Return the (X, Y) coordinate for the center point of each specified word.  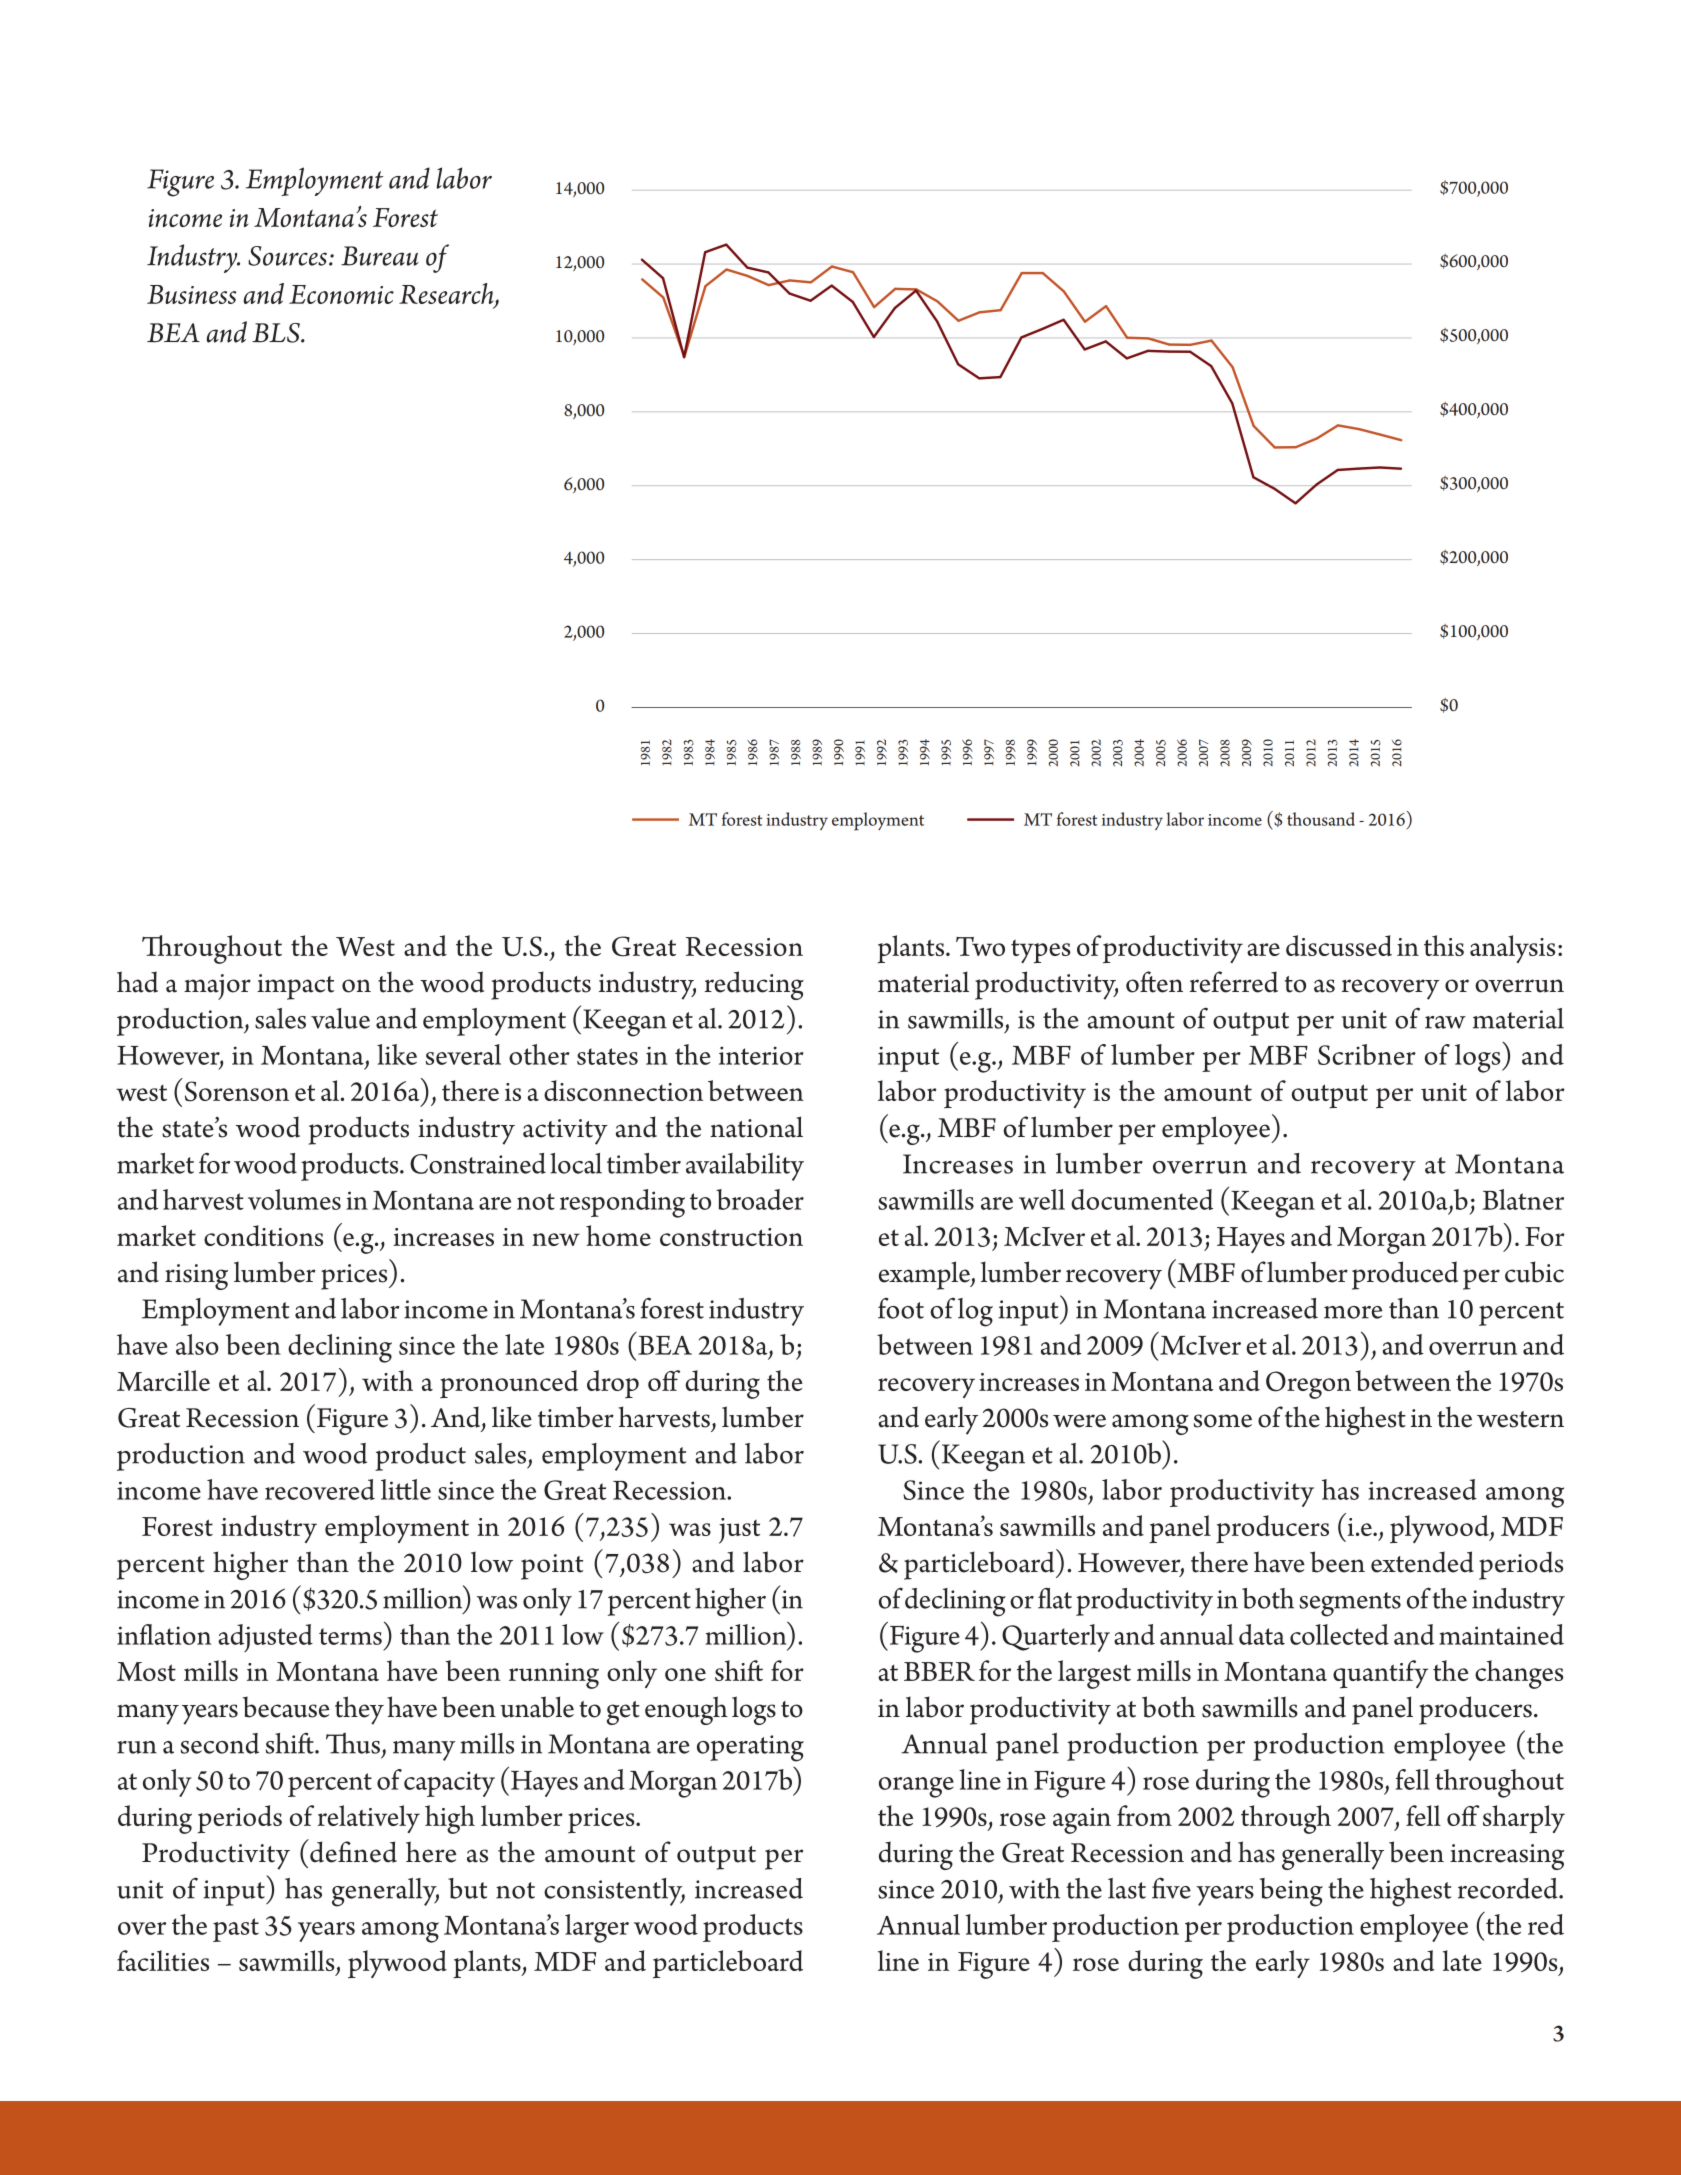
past (236, 1930)
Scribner (1367, 1054)
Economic (341, 294)
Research (447, 295)
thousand (1321, 819)
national (756, 1127)
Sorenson (237, 1091)
